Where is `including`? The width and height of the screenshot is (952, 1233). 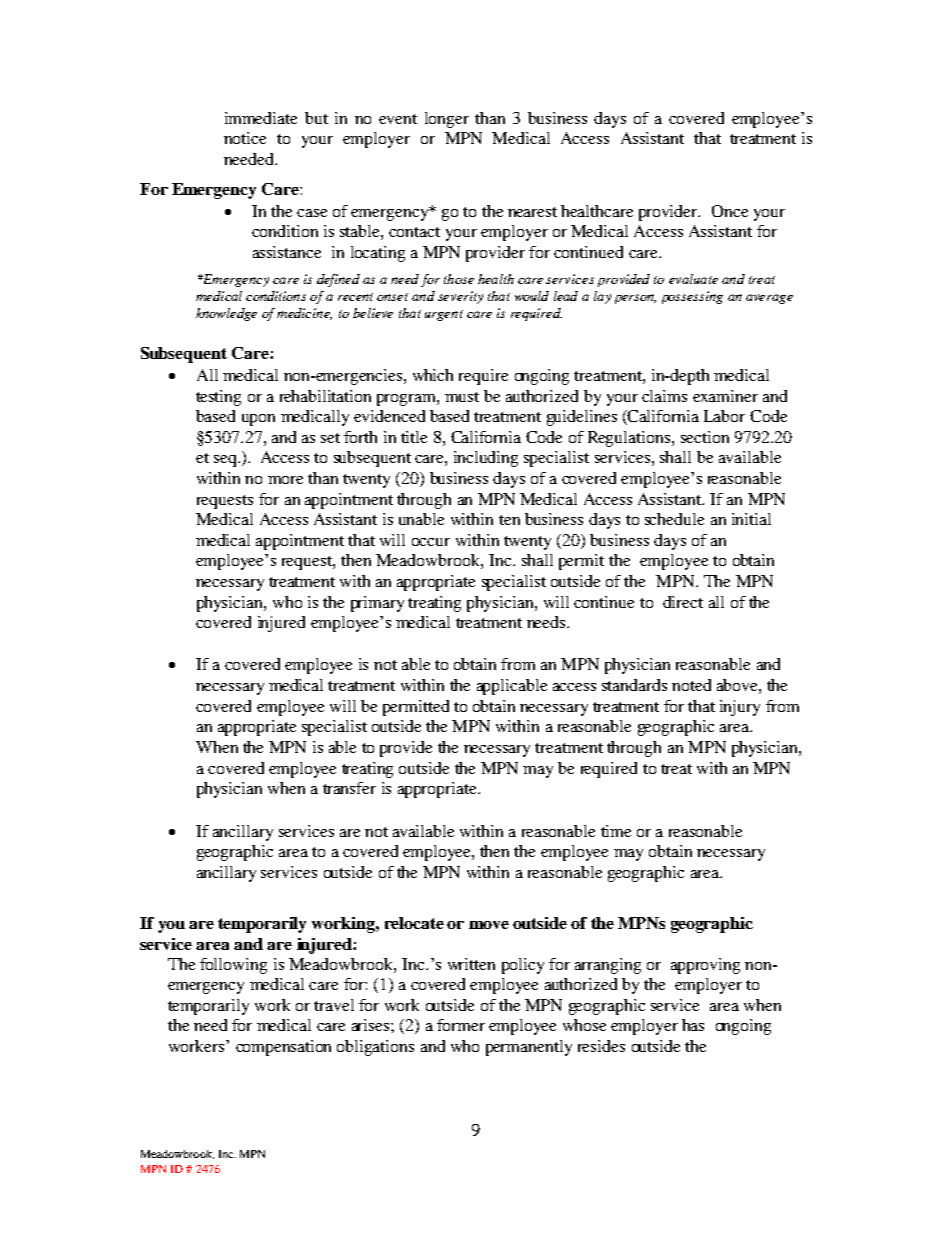 including is located at coordinates (486, 459).
